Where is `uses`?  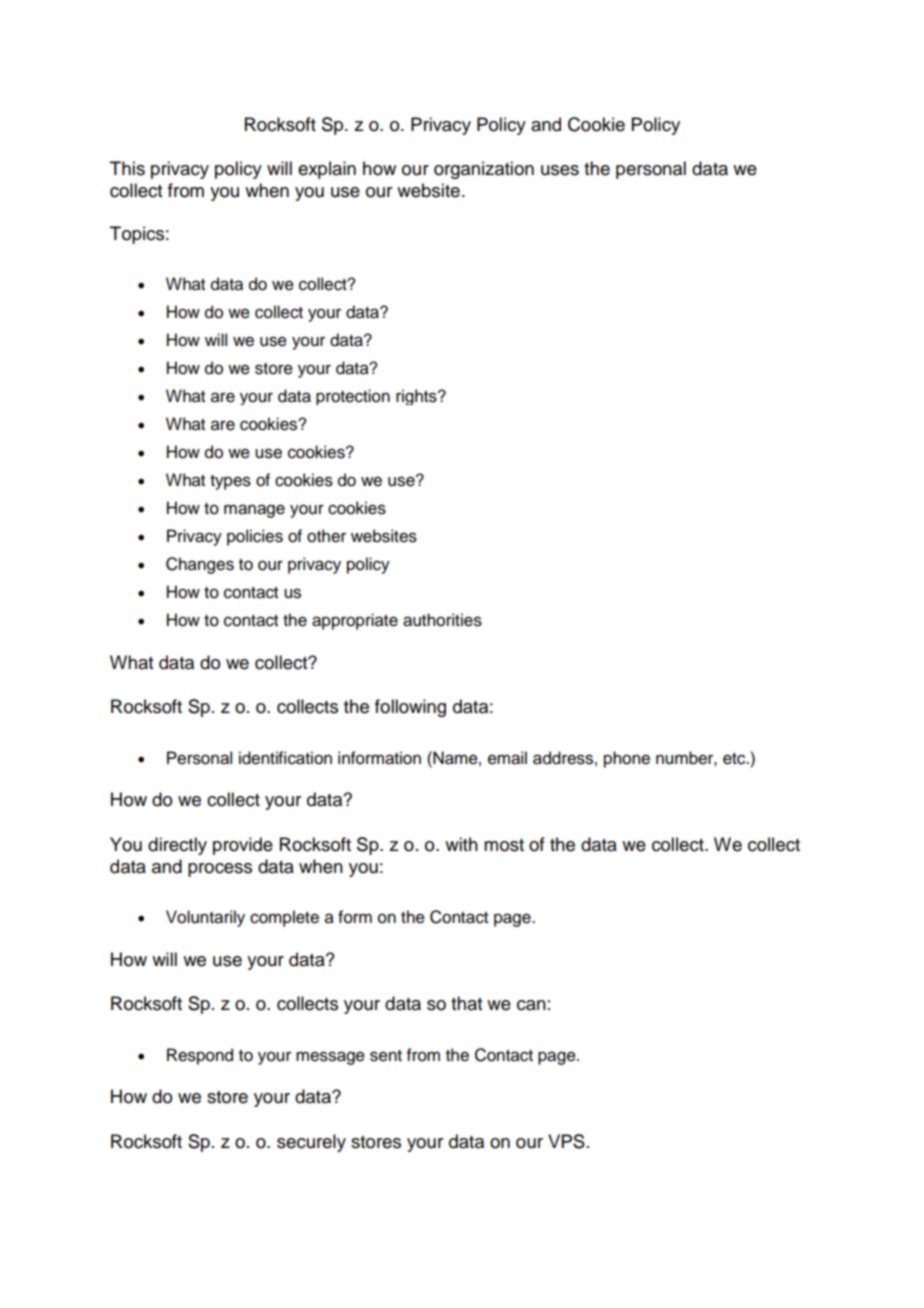 uses is located at coordinates (560, 170).
